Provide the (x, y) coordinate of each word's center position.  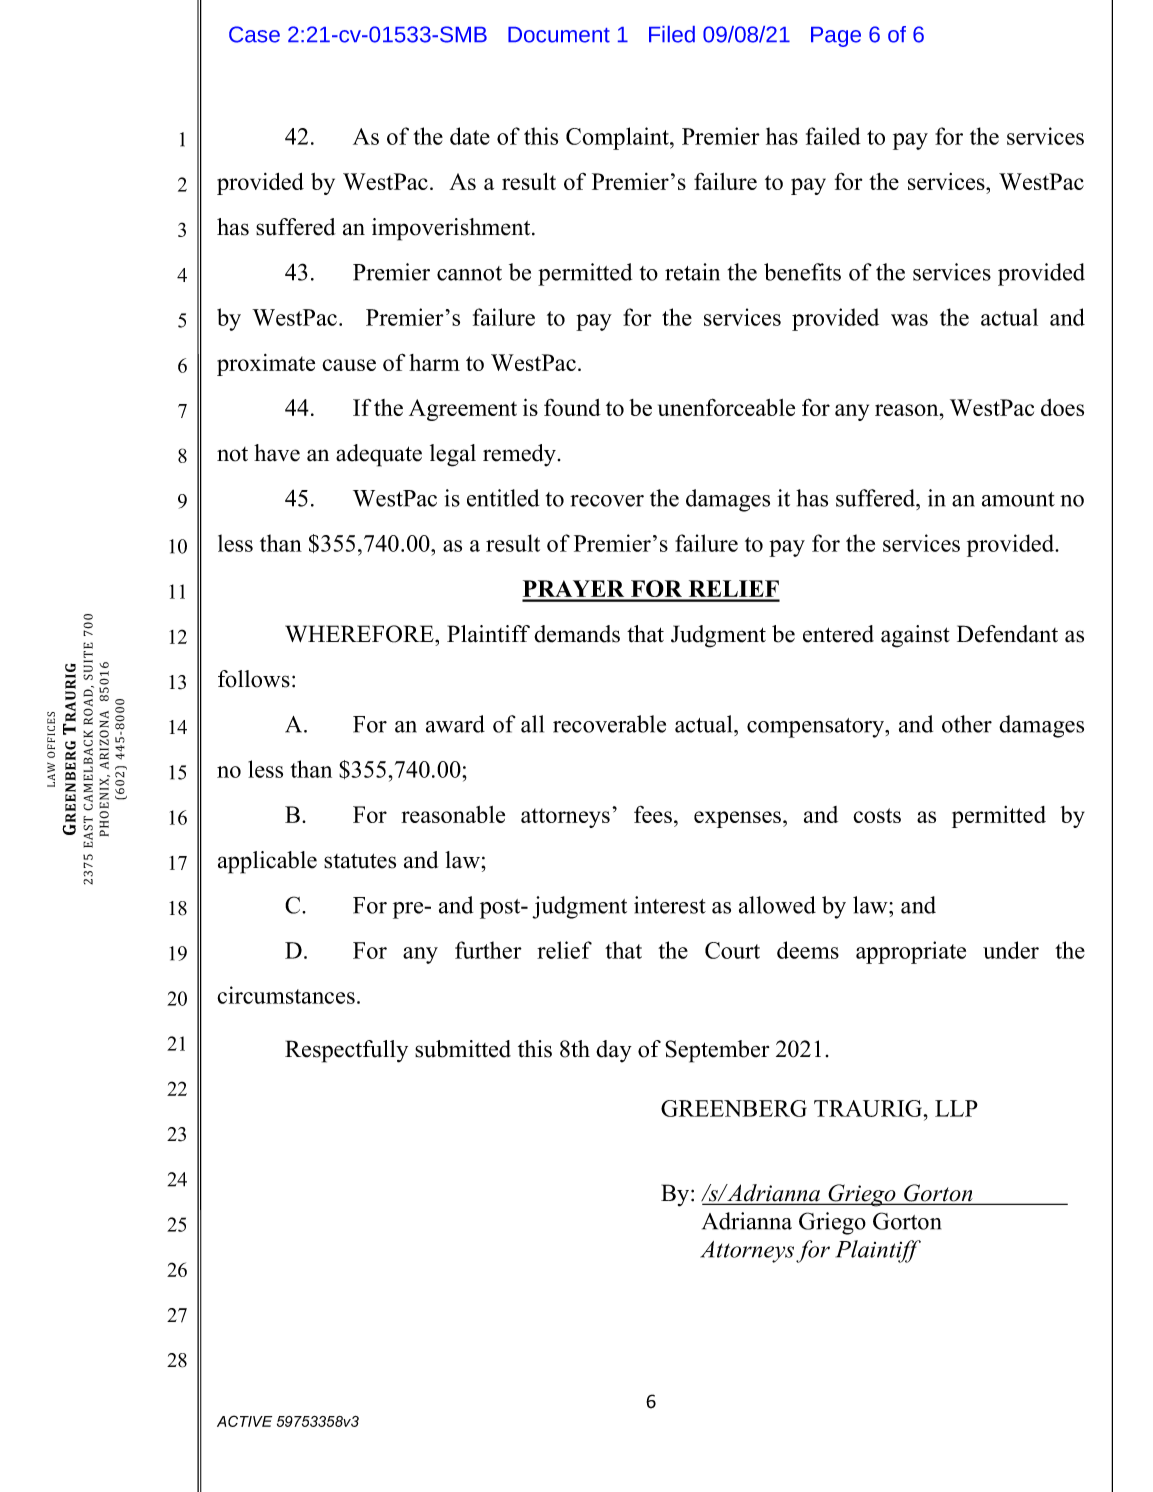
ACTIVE (244, 1421)
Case (254, 34)
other (967, 724)
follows (254, 679)
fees (653, 814)
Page (836, 37)
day (614, 1051)
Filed (672, 34)
